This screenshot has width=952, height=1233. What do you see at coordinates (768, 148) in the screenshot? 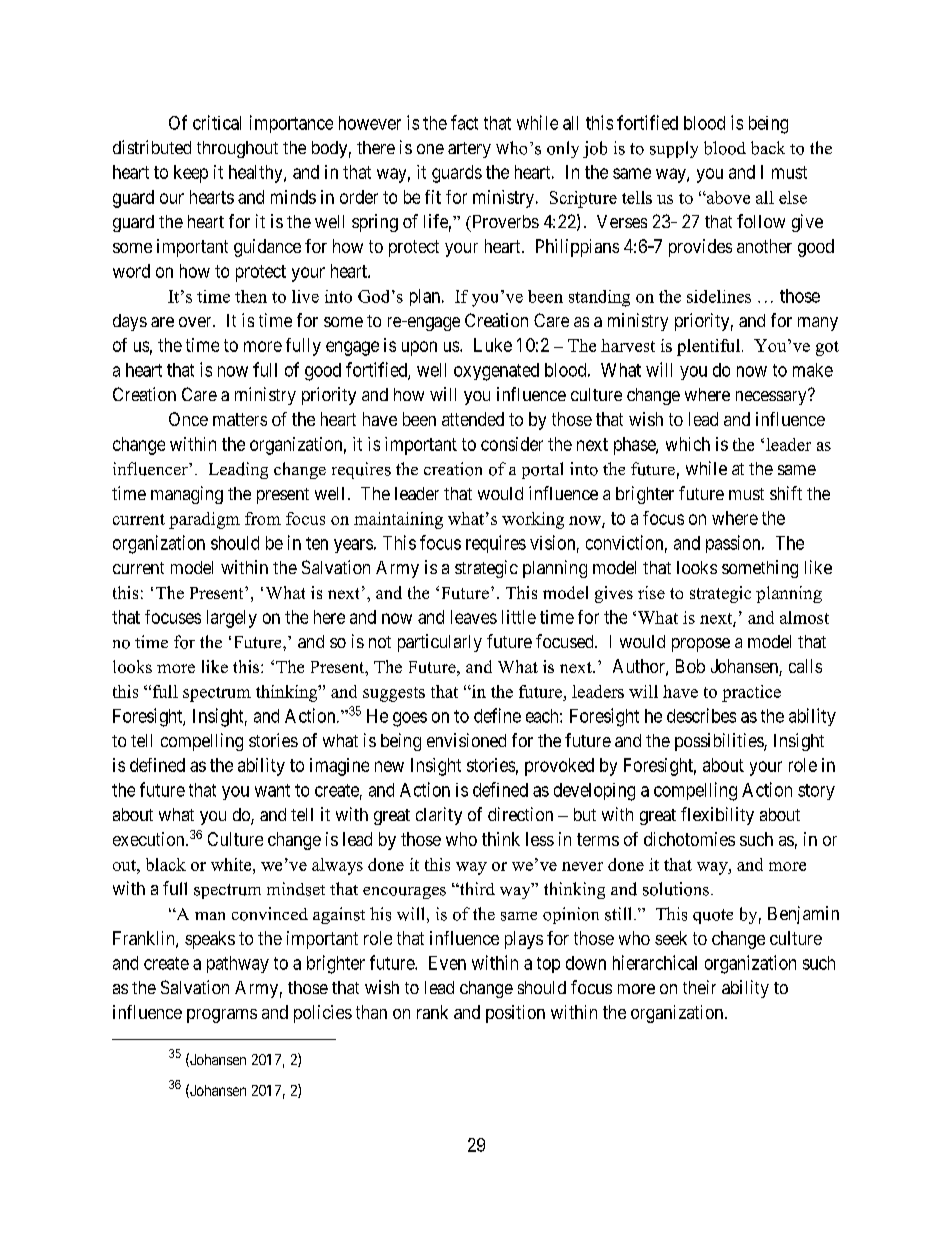
I see `back` at bounding box center [768, 148].
